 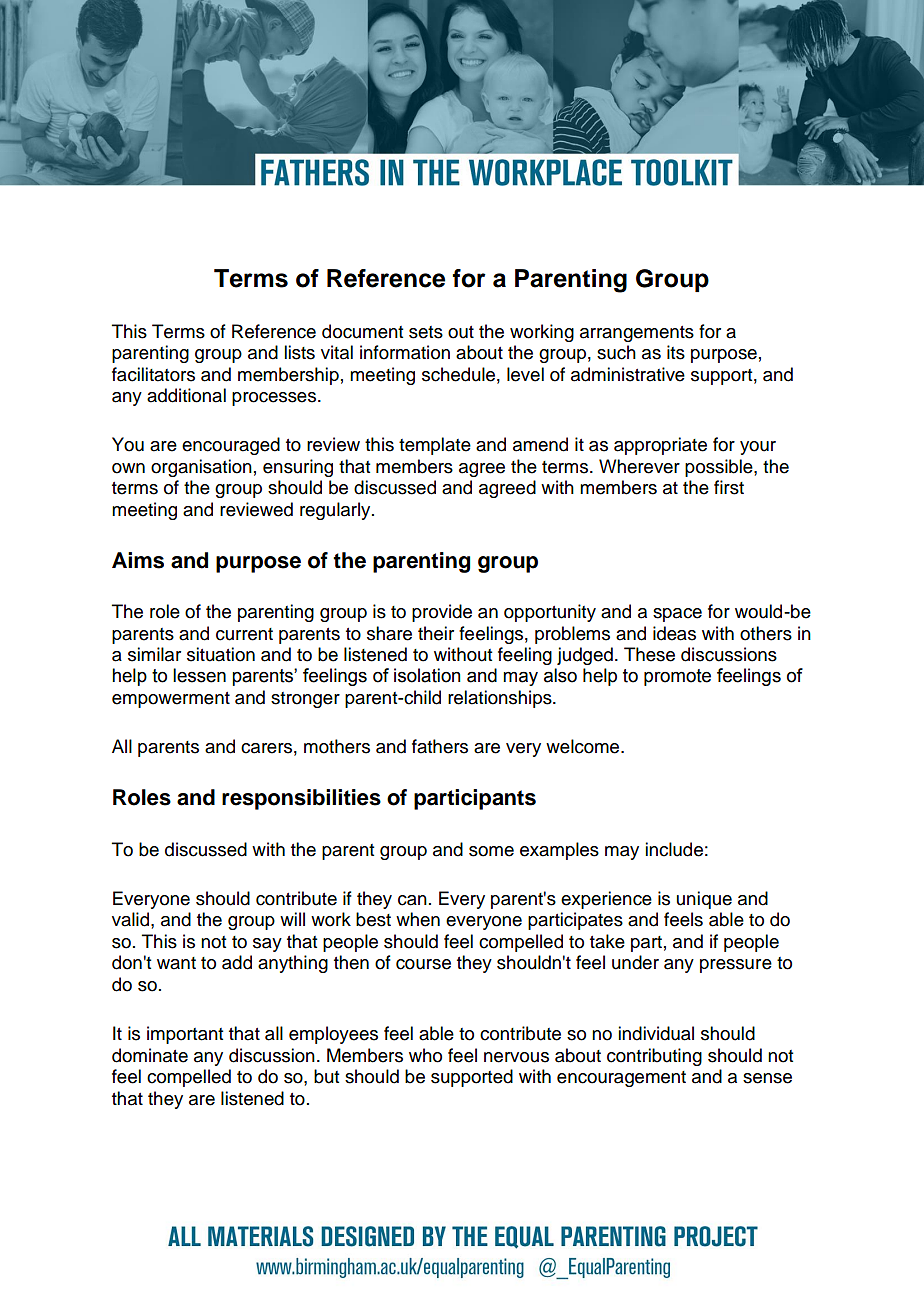 What do you see at coordinates (491, 851) in the image?
I see `some` at bounding box center [491, 851].
